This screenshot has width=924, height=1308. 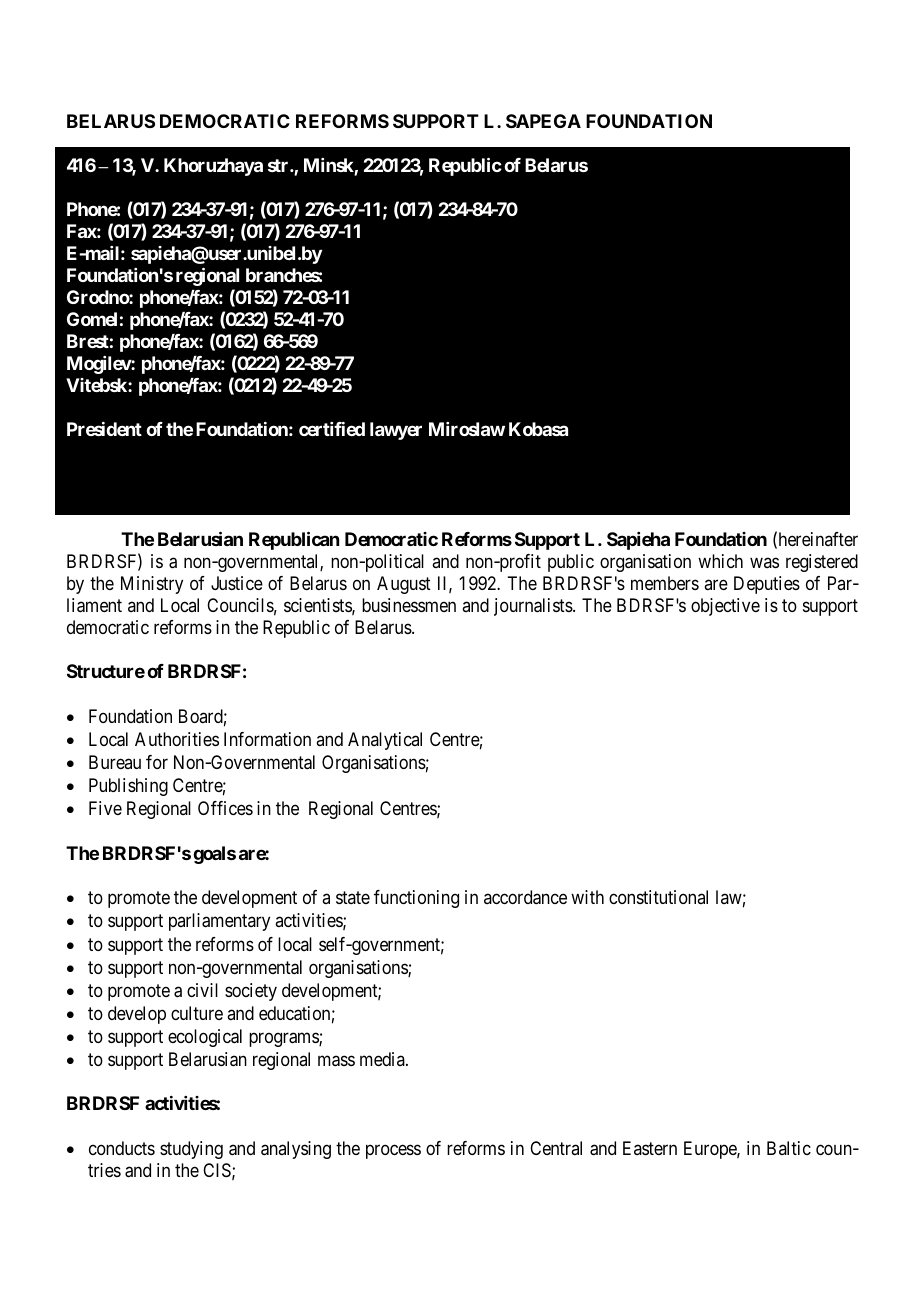 I want to click on objective, so click(x=725, y=607).
